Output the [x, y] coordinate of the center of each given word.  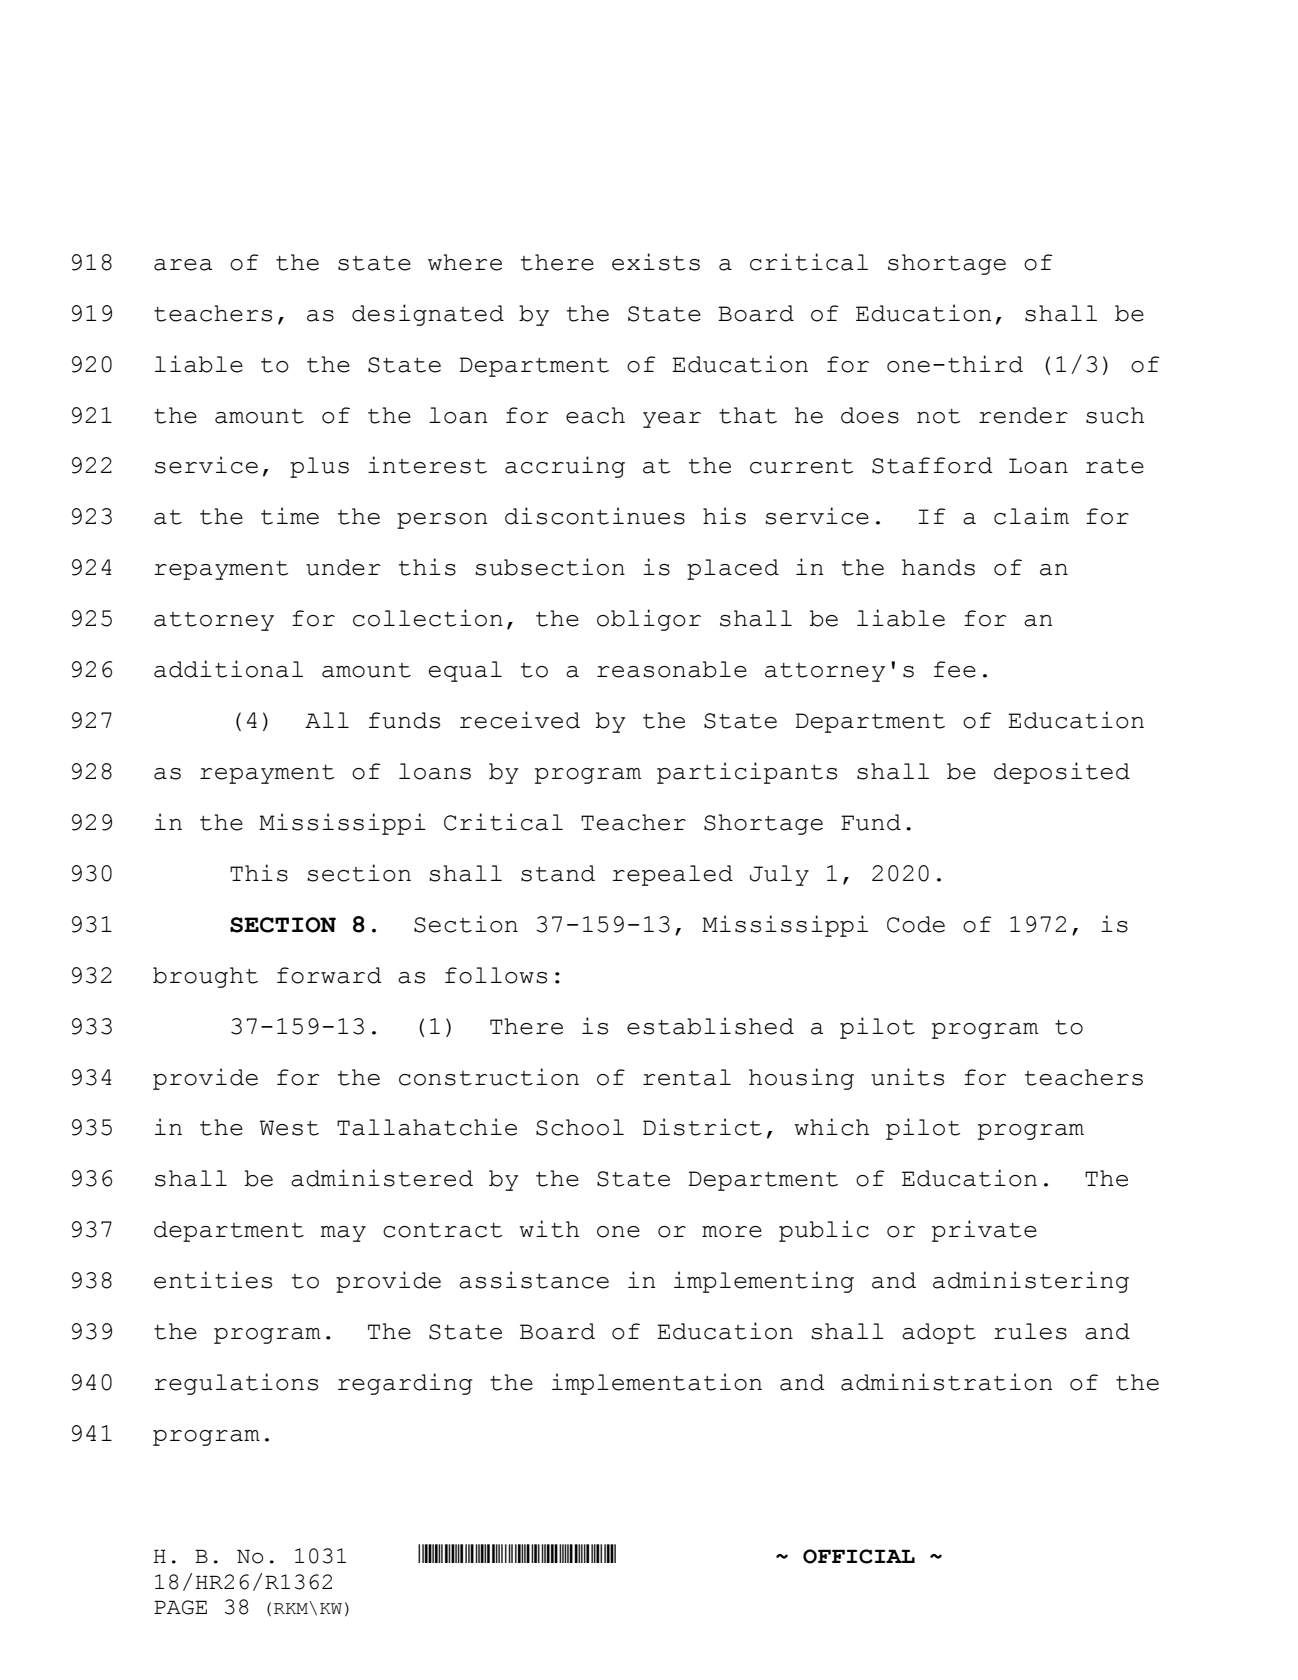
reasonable [672, 669]
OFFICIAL [859, 1556]
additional [228, 669]
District [702, 1127]
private [984, 1231]
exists [656, 262]
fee [955, 669]
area [183, 265]
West [289, 1128]
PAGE [180, 1607]
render [1023, 415]
